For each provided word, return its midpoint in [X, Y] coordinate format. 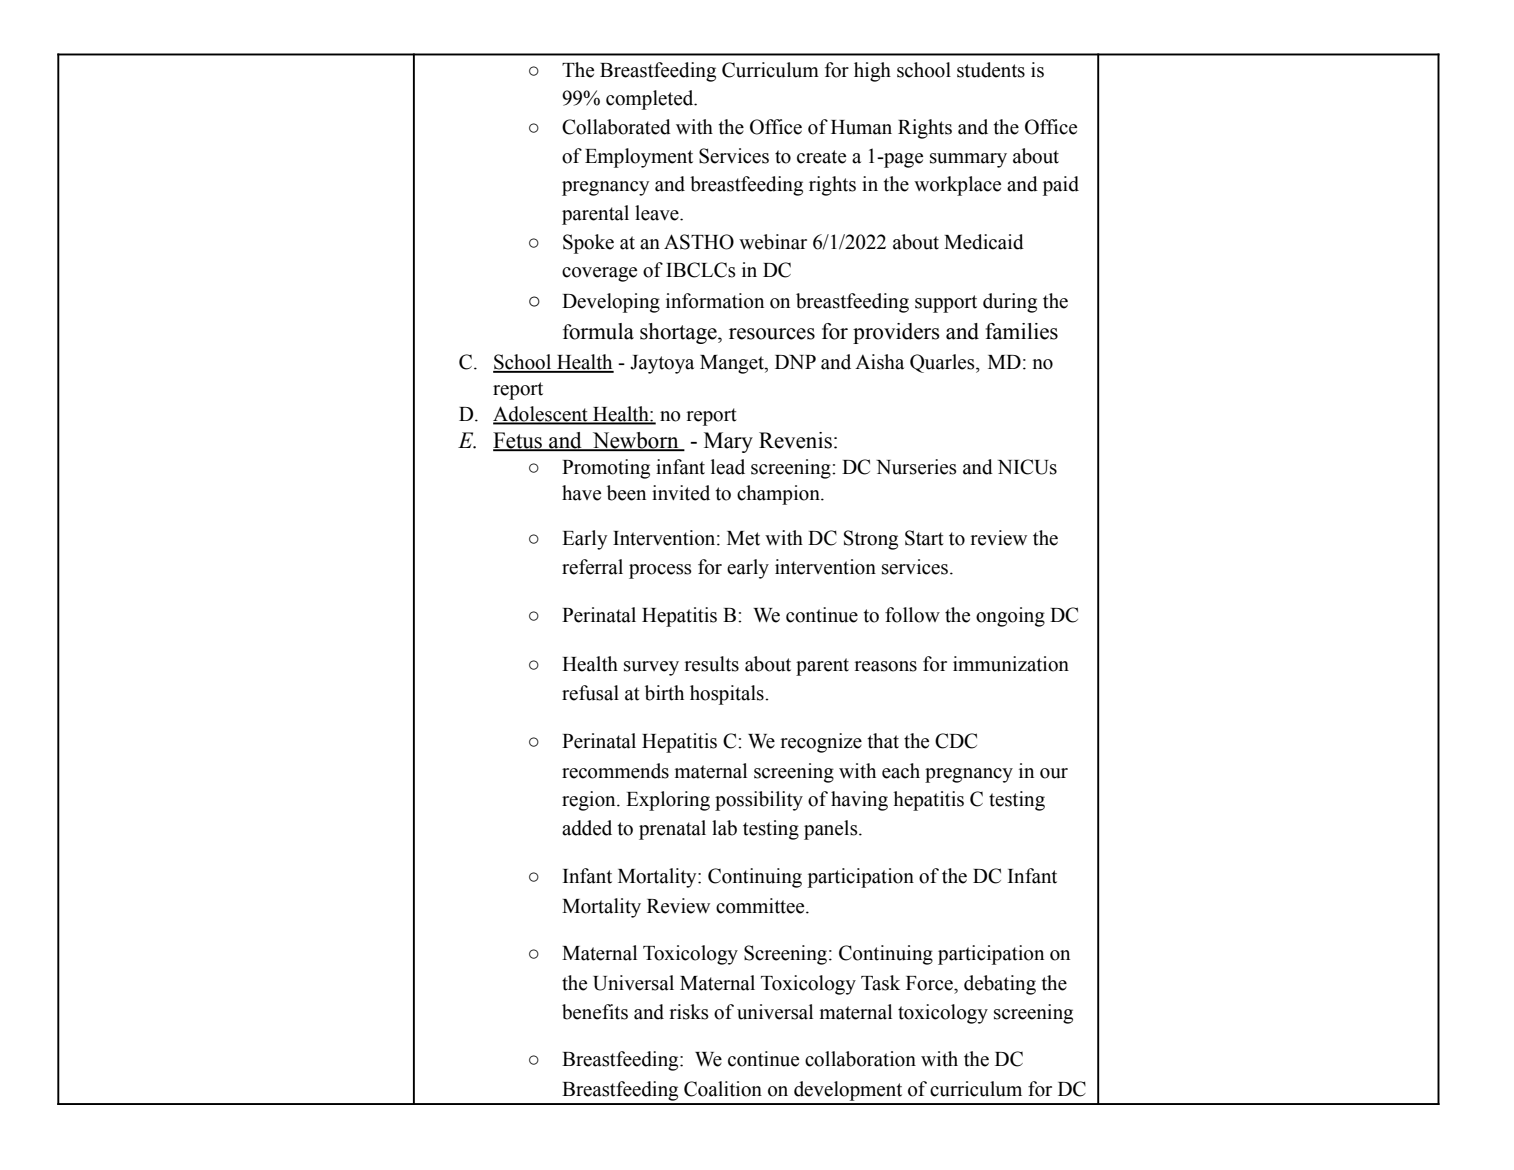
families [1021, 331]
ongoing [1010, 617]
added [587, 828]
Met [743, 538]
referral [592, 567]
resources [772, 334]
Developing [611, 303]
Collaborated [616, 127]
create [821, 157]
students [991, 70]
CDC [956, 741]
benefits [595, 1012]
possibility [759, 801]
